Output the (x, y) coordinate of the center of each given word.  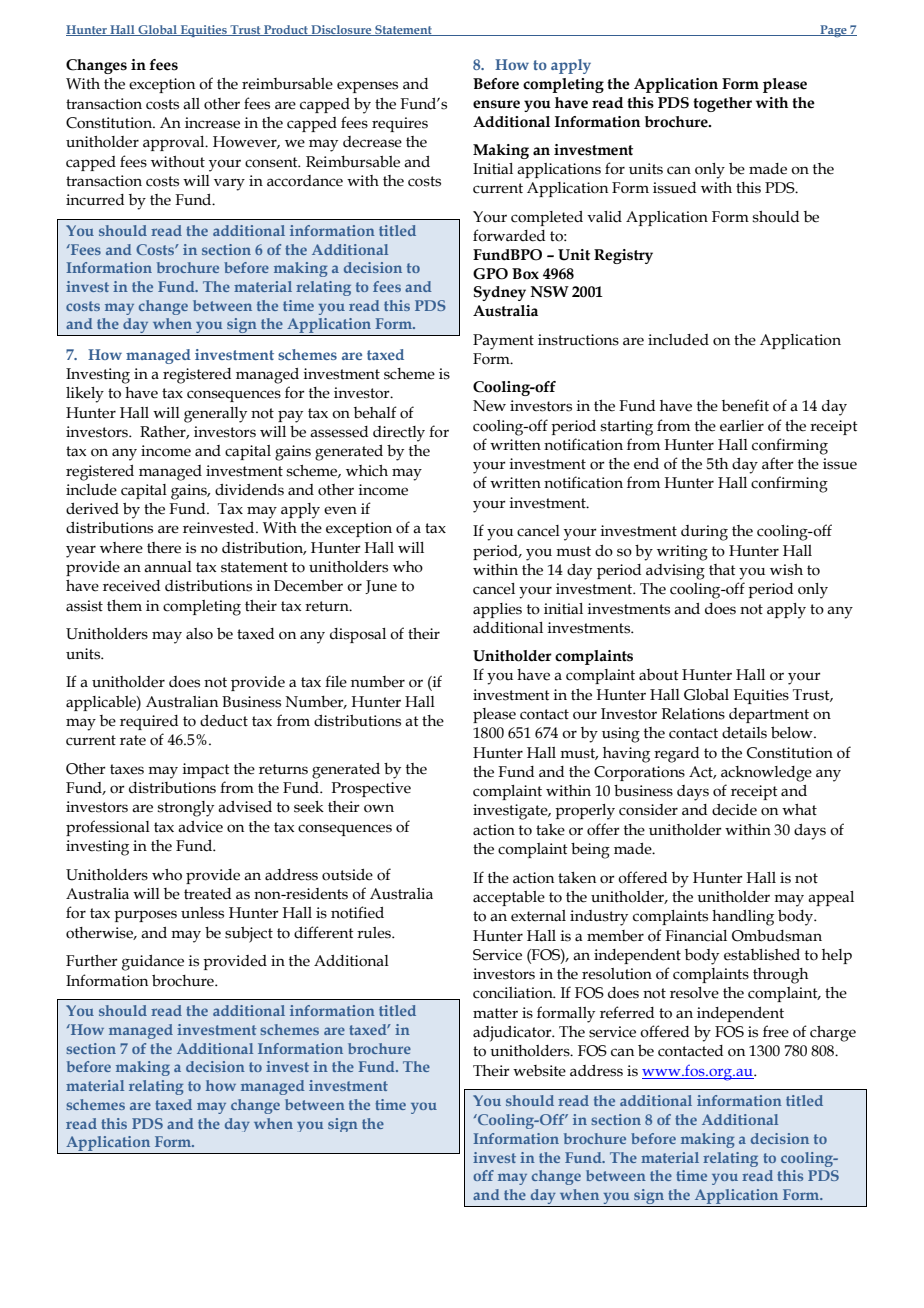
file (336, 681)
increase (212, 123)
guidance (153, 963)
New (489, 406)
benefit (745, 405)
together (722, 104)
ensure (496, 104)
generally (215, 415)
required (149, 722)
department (769, 715)
